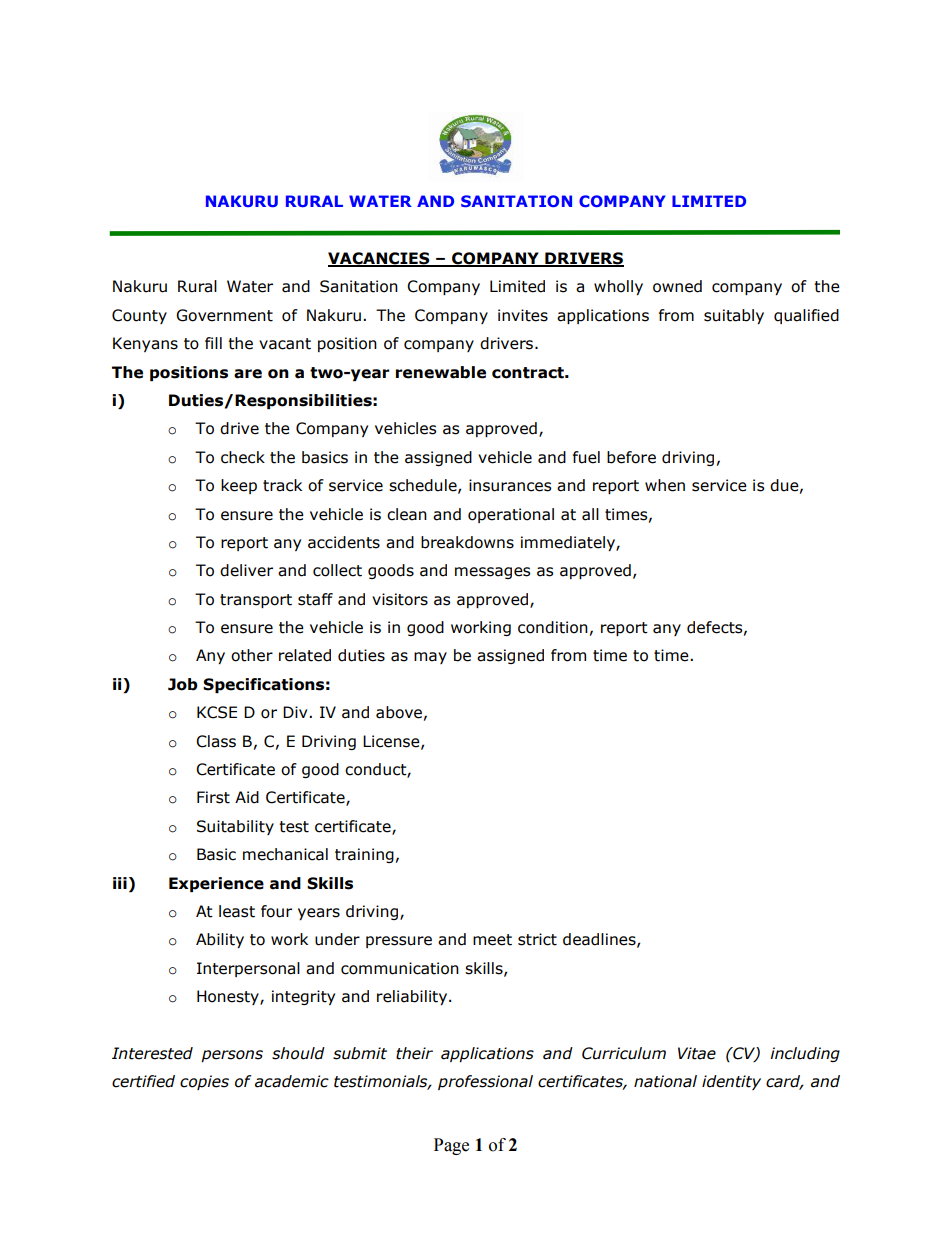  Describe the element at coordinates (216, 884) in the page. I see `Experience` at that location.
